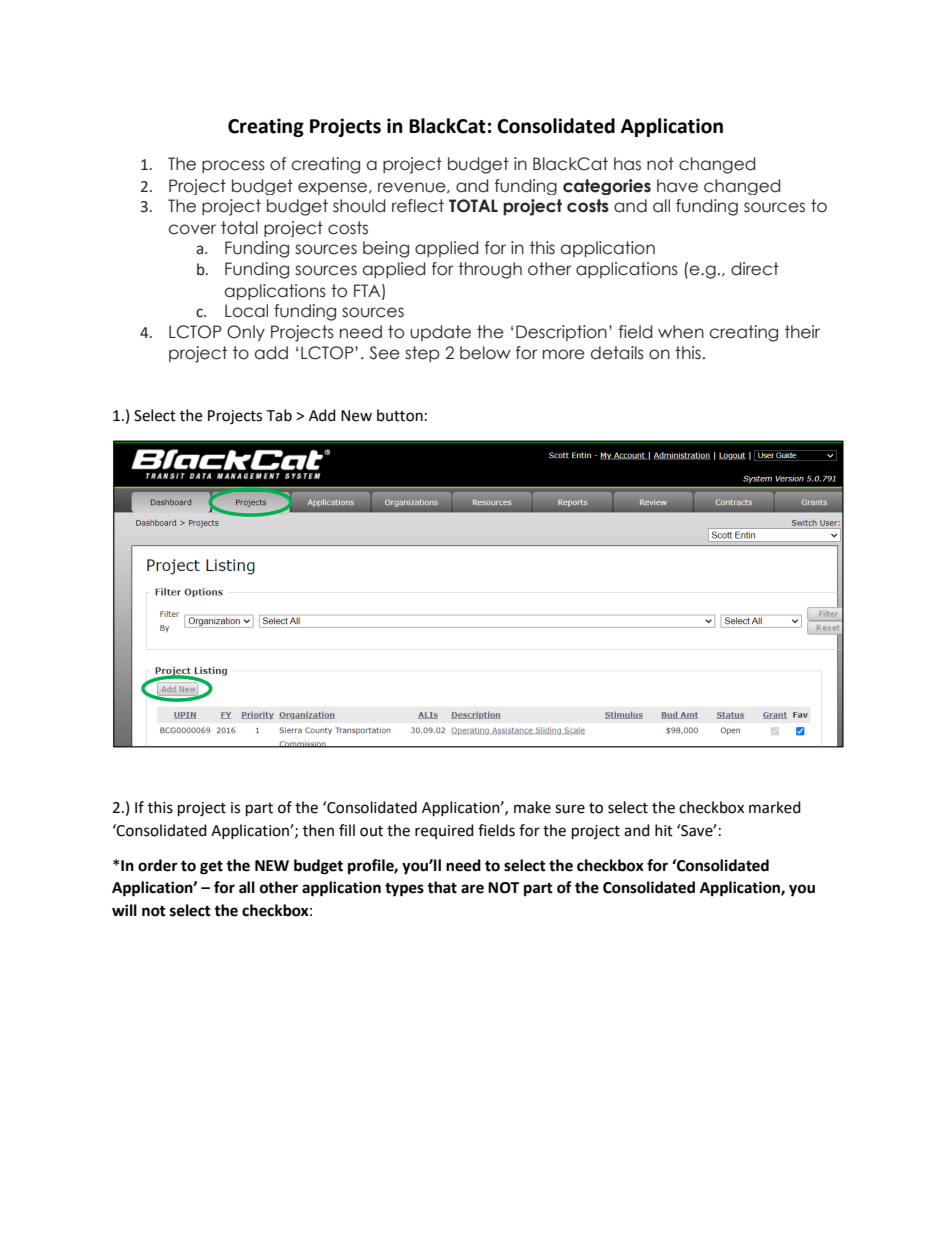 This screenshot has width=952, height=1233. I want to click on order, so click(158, 865).
